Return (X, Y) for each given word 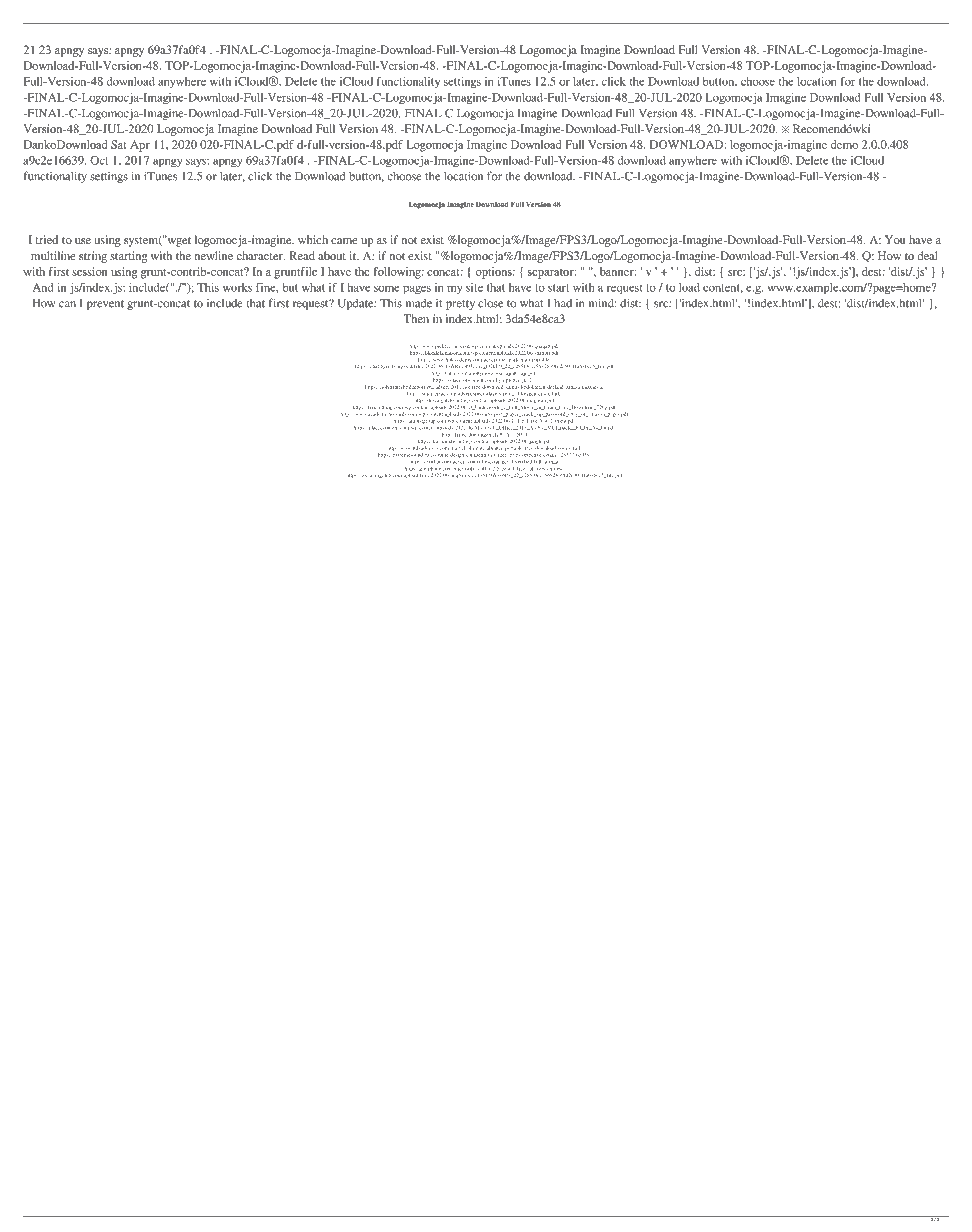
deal (928, 255)
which (313, 239)
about (332, 255)
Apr (140, 146)
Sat (119, 144)
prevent (105, 305)
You (895, 239)
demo (844, 144)
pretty (460, 305)
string (93, 257)
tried (47, 239)
